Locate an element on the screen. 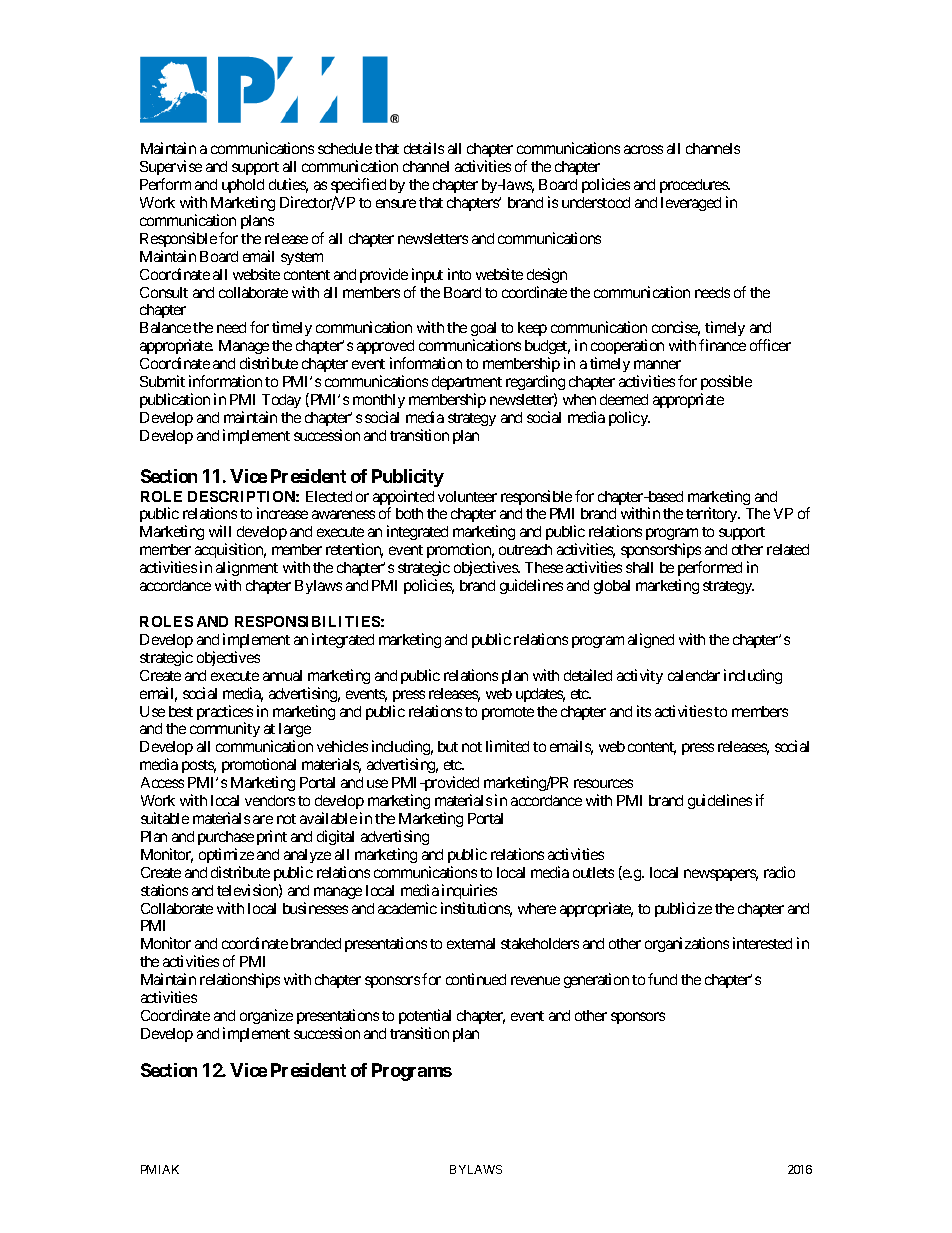 The height and width of the screenshot is (1233, 952). alignment is located at coordinates (247, 570).
